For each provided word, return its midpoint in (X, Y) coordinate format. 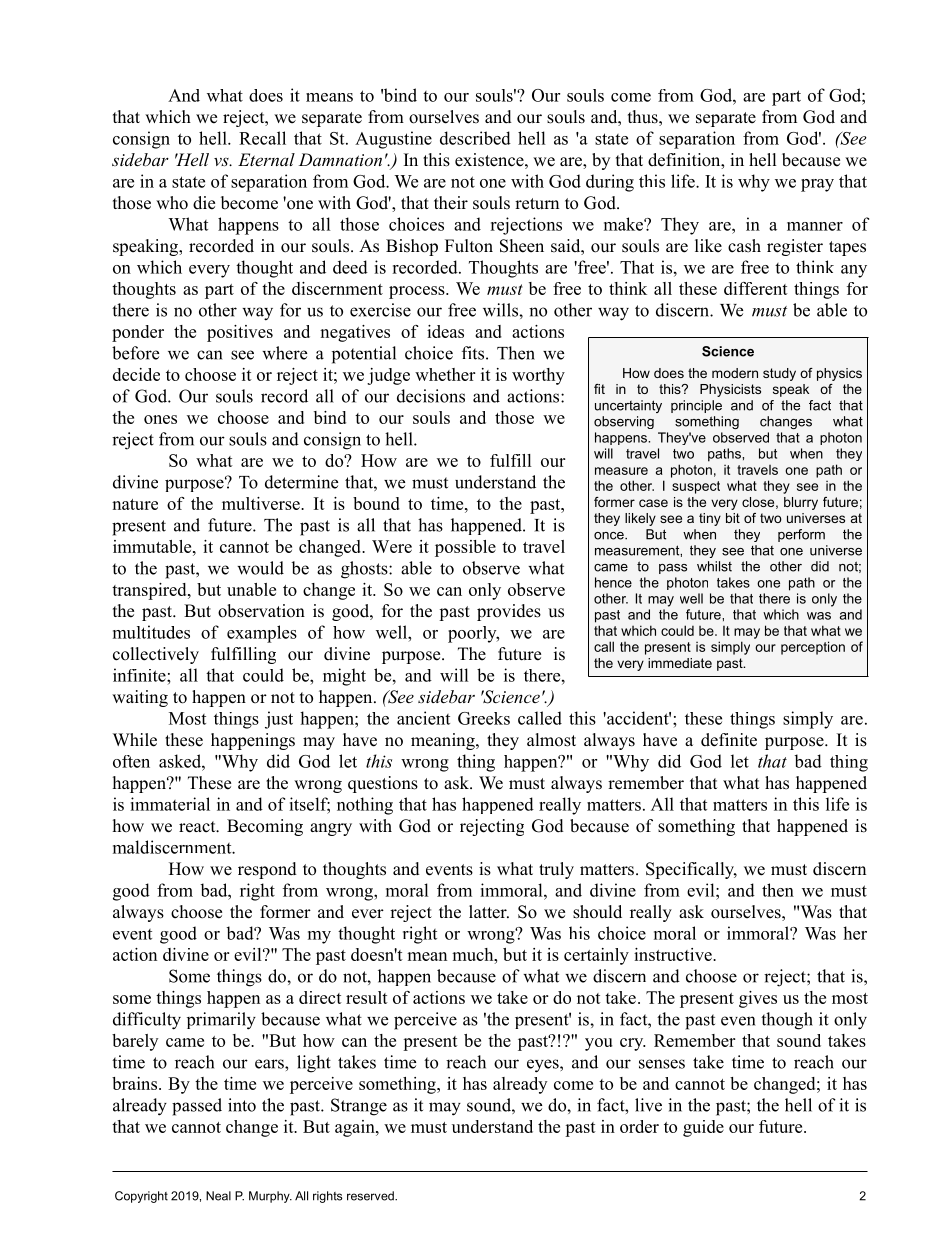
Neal (218, 1196)
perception (813, 648)
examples (262, 634)
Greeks (484, 718)
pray (817, 185)
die (204, 203)
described (475, 138)
